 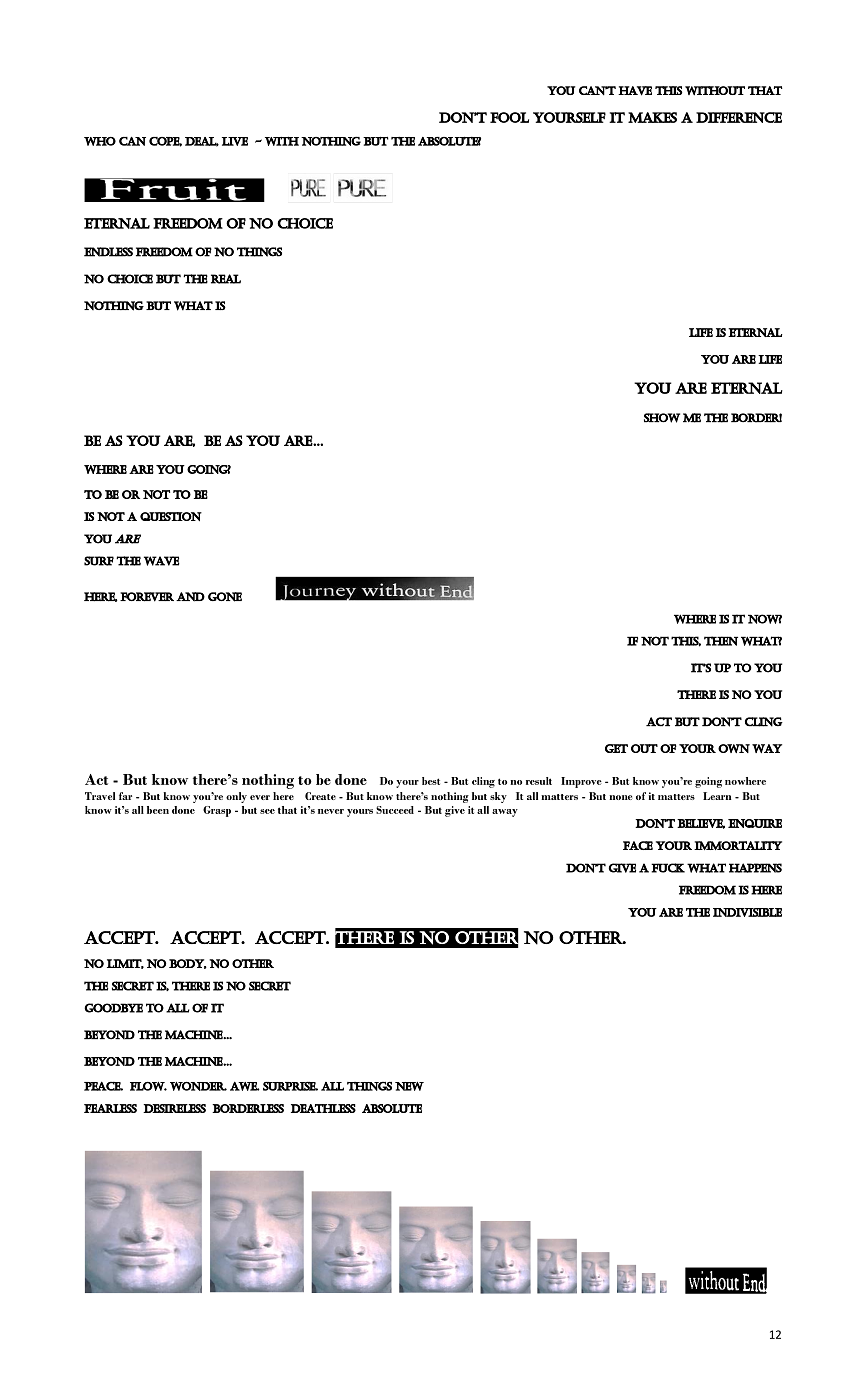 I want to click on indivisible, so click(x=747, y=912).
